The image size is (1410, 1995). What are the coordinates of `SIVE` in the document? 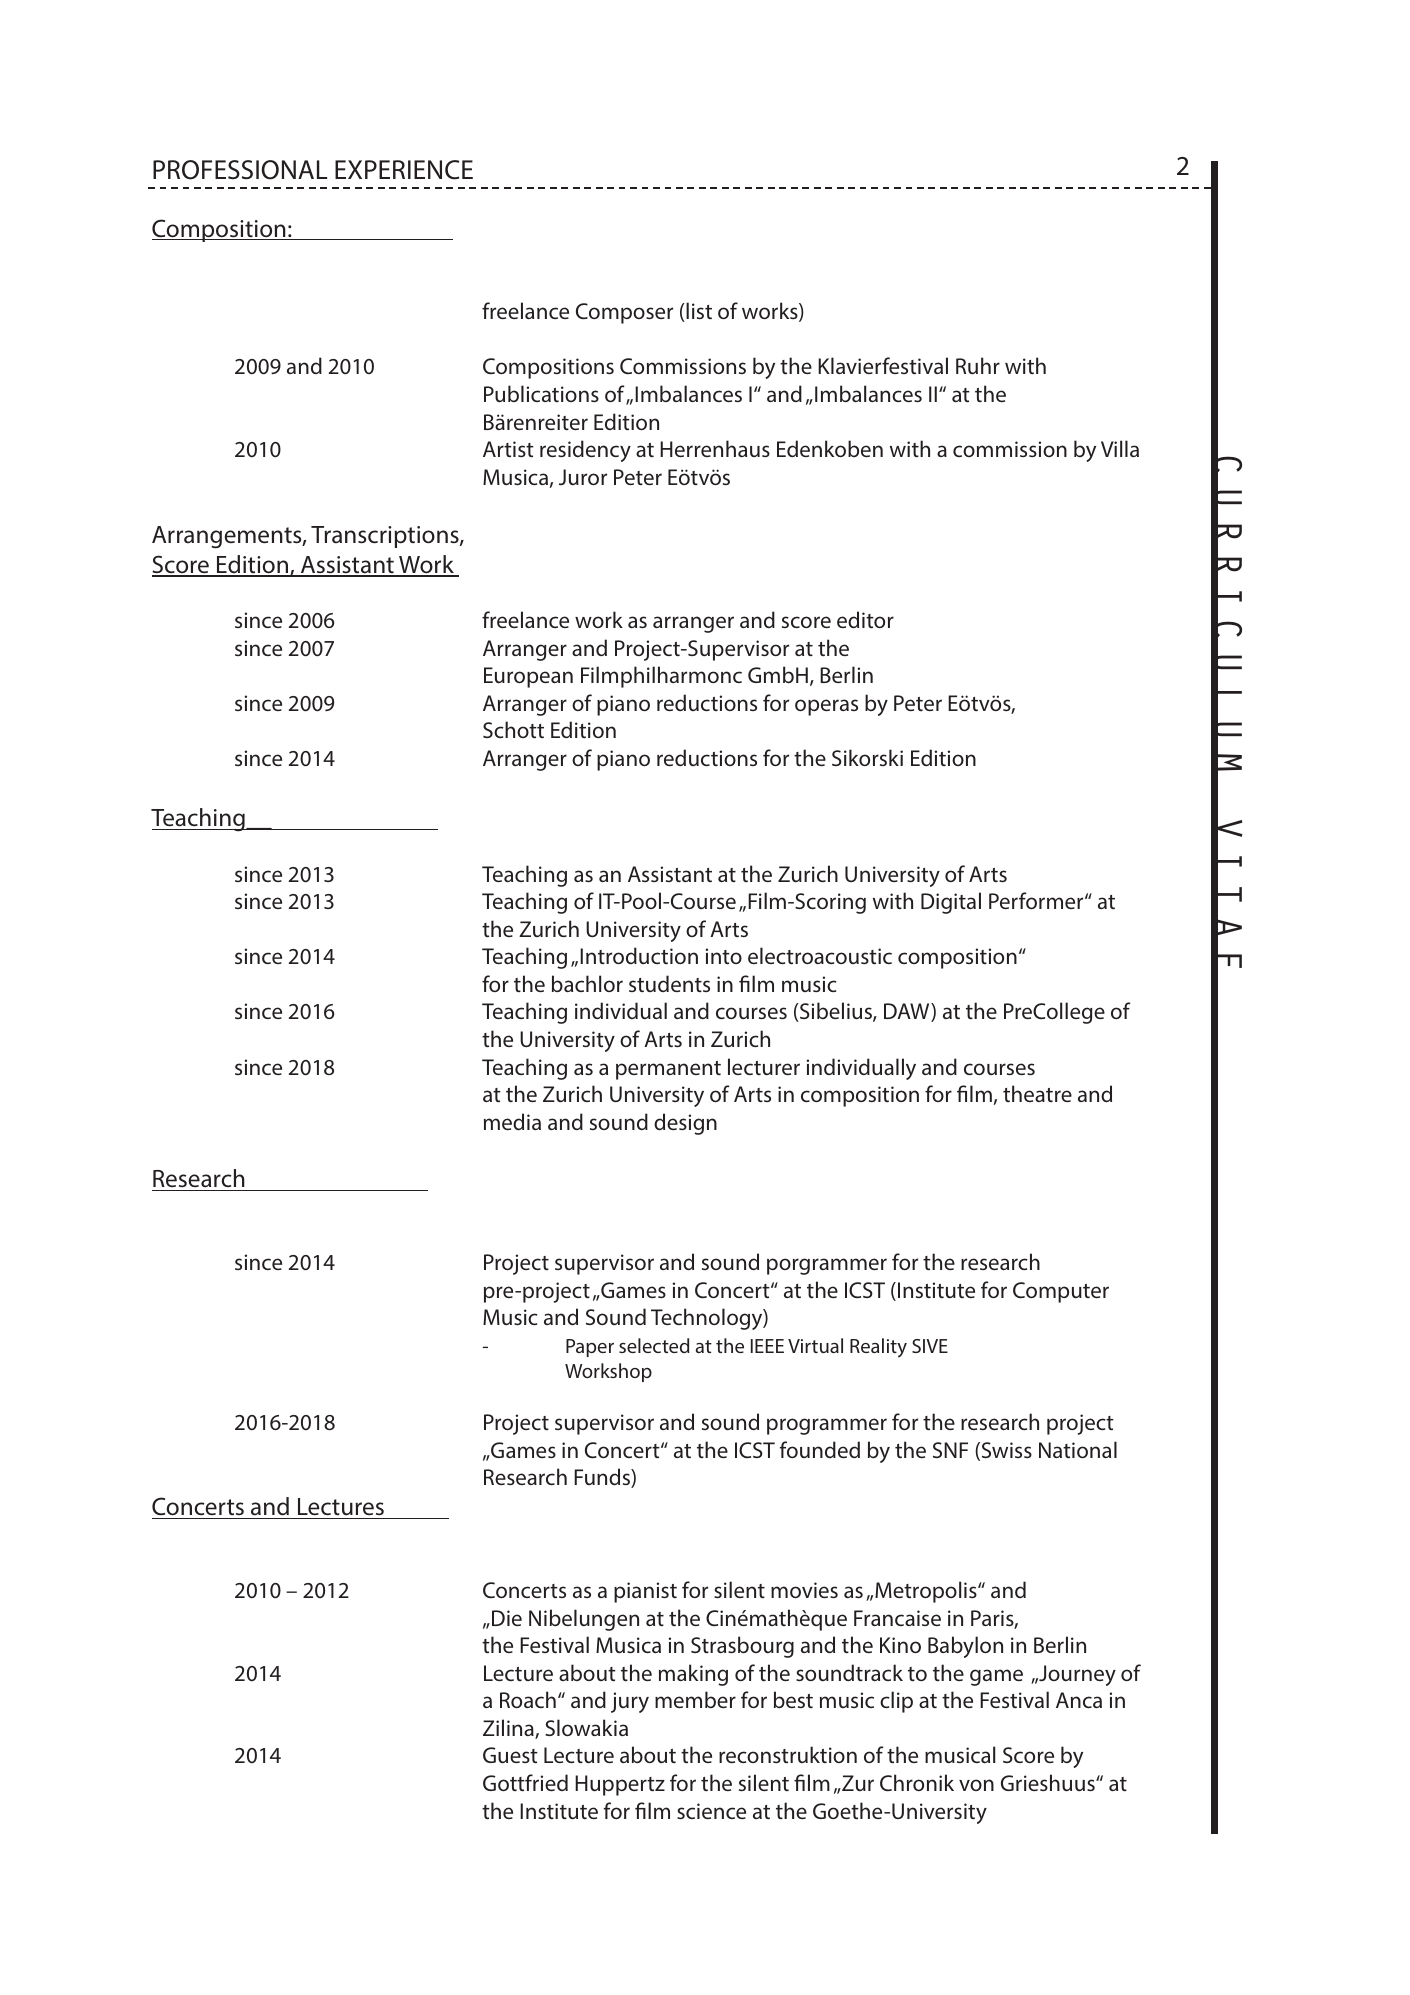 It's located at (930, 1346).
